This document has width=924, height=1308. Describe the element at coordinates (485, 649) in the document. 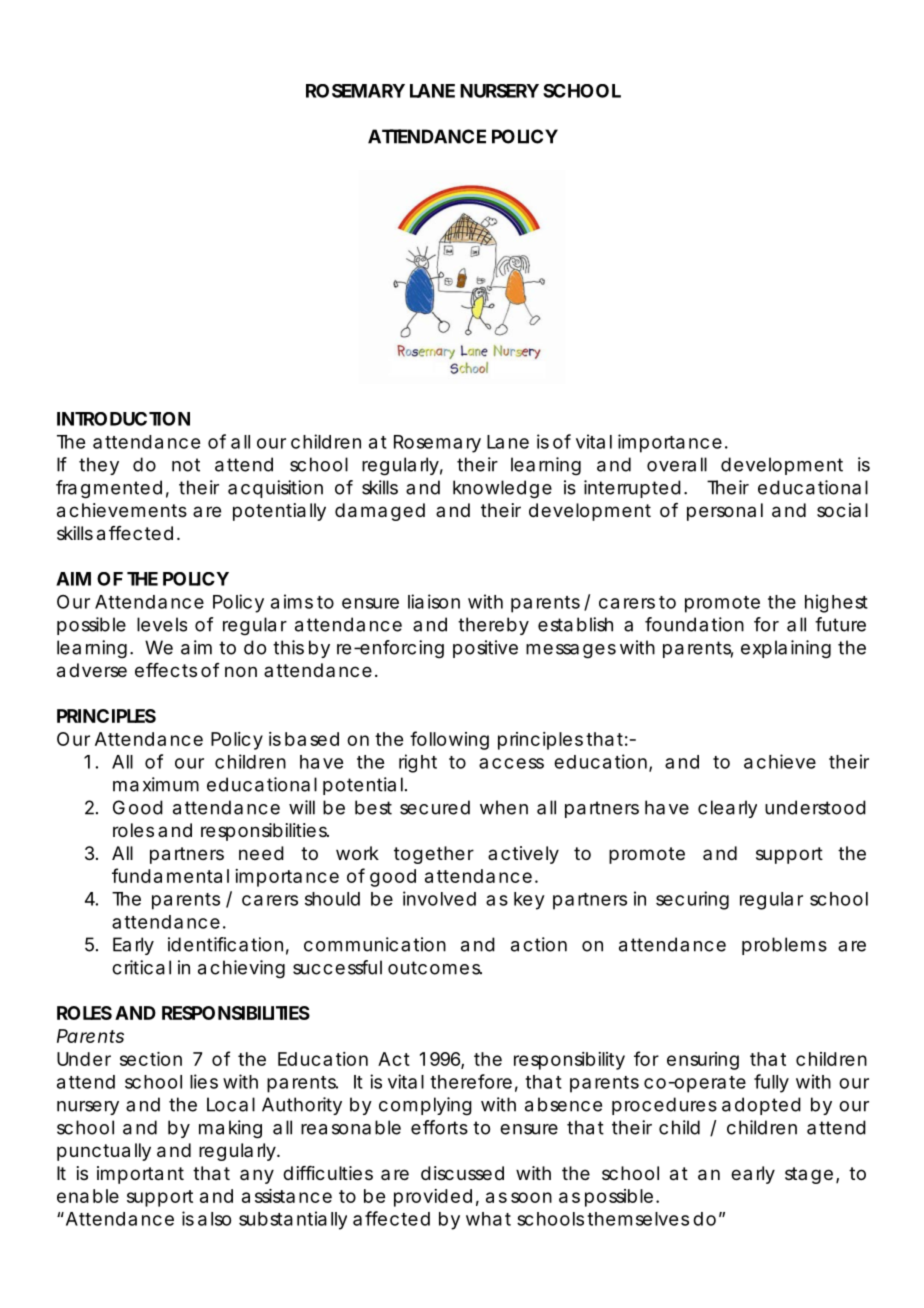

I see `positive` at that location.
